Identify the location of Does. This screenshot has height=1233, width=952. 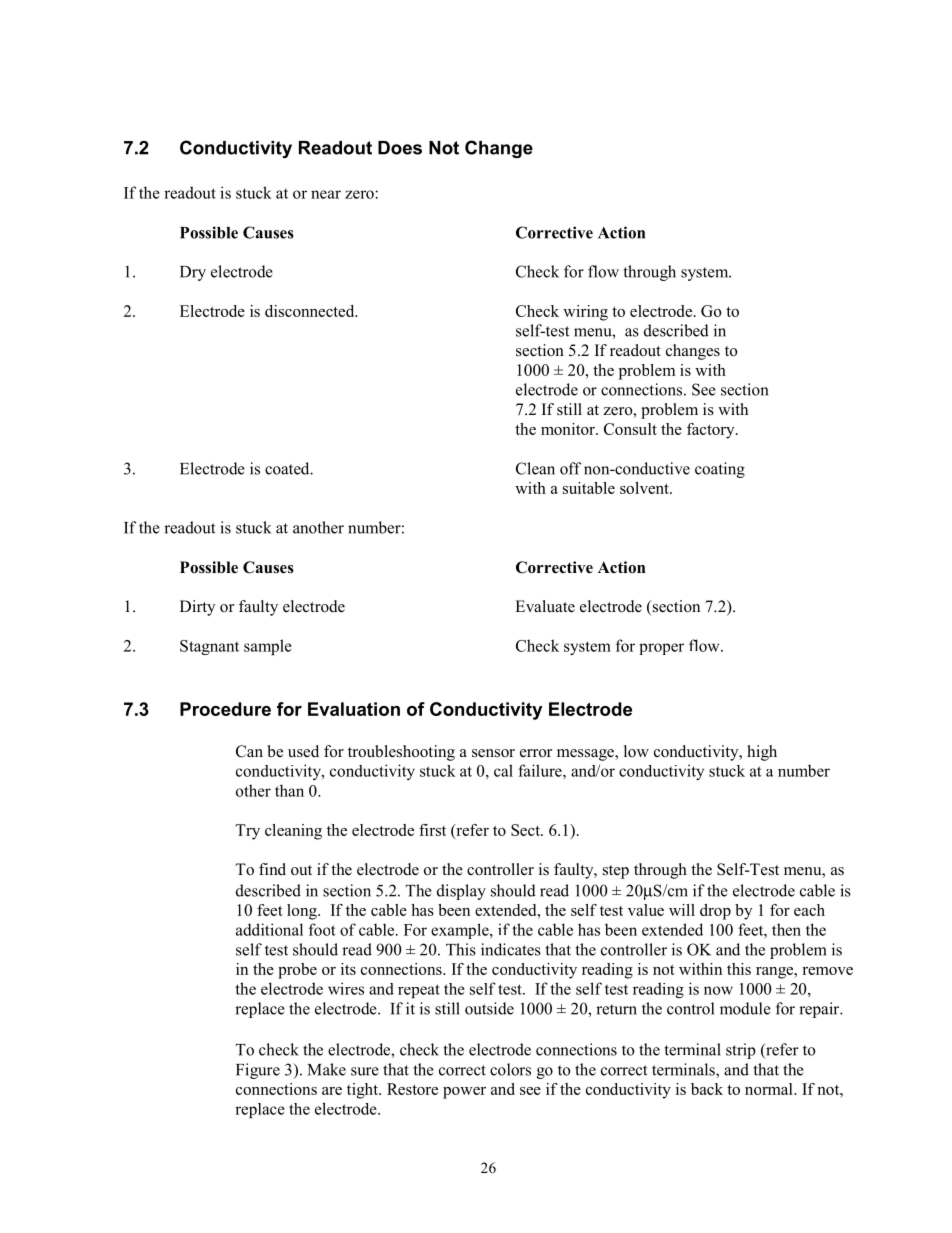
(400, 148).
